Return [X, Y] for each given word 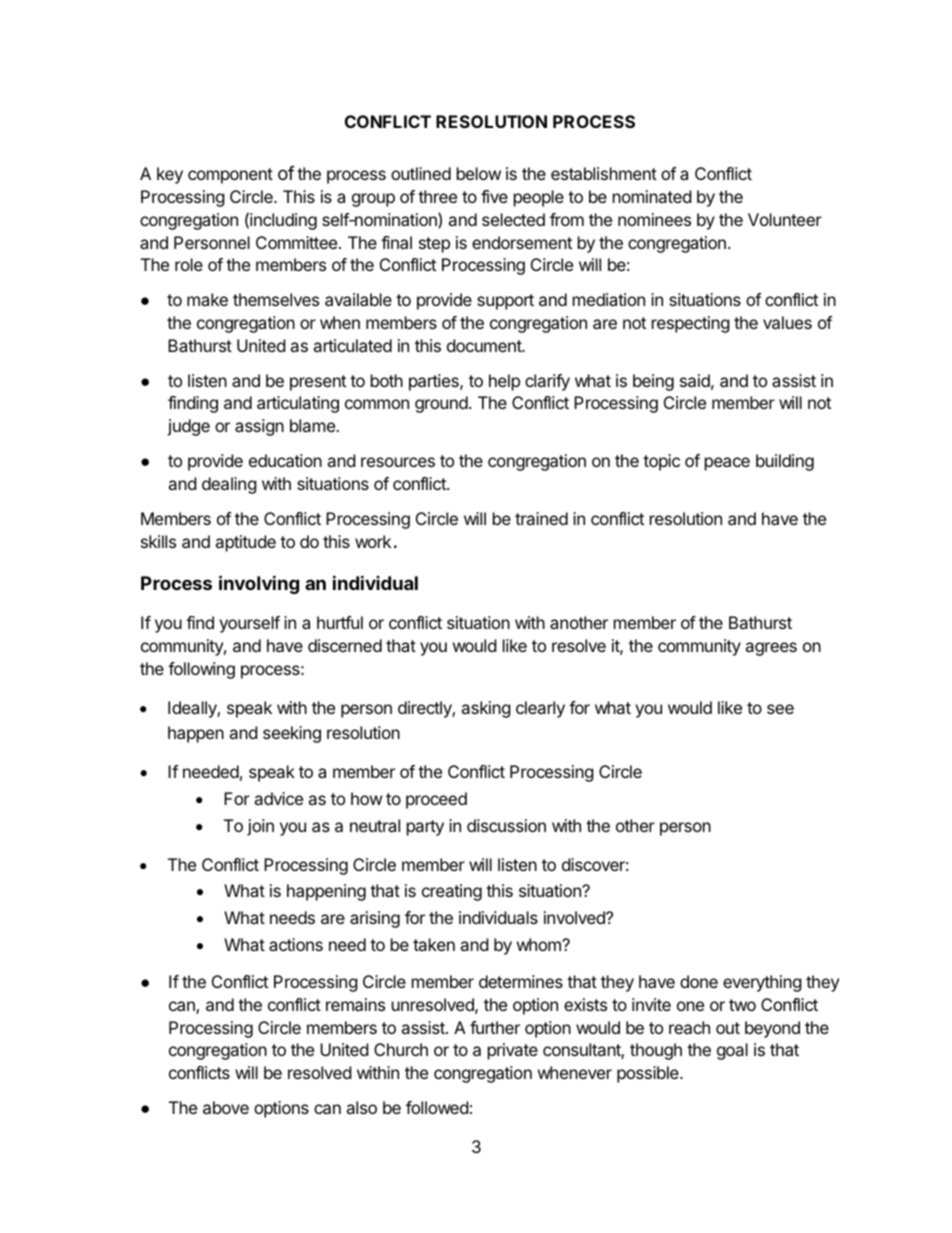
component [230, 176]
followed [437, 1107]
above [226, 1107]
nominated [652, 196]
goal [732, 1051]
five [494, 196]
